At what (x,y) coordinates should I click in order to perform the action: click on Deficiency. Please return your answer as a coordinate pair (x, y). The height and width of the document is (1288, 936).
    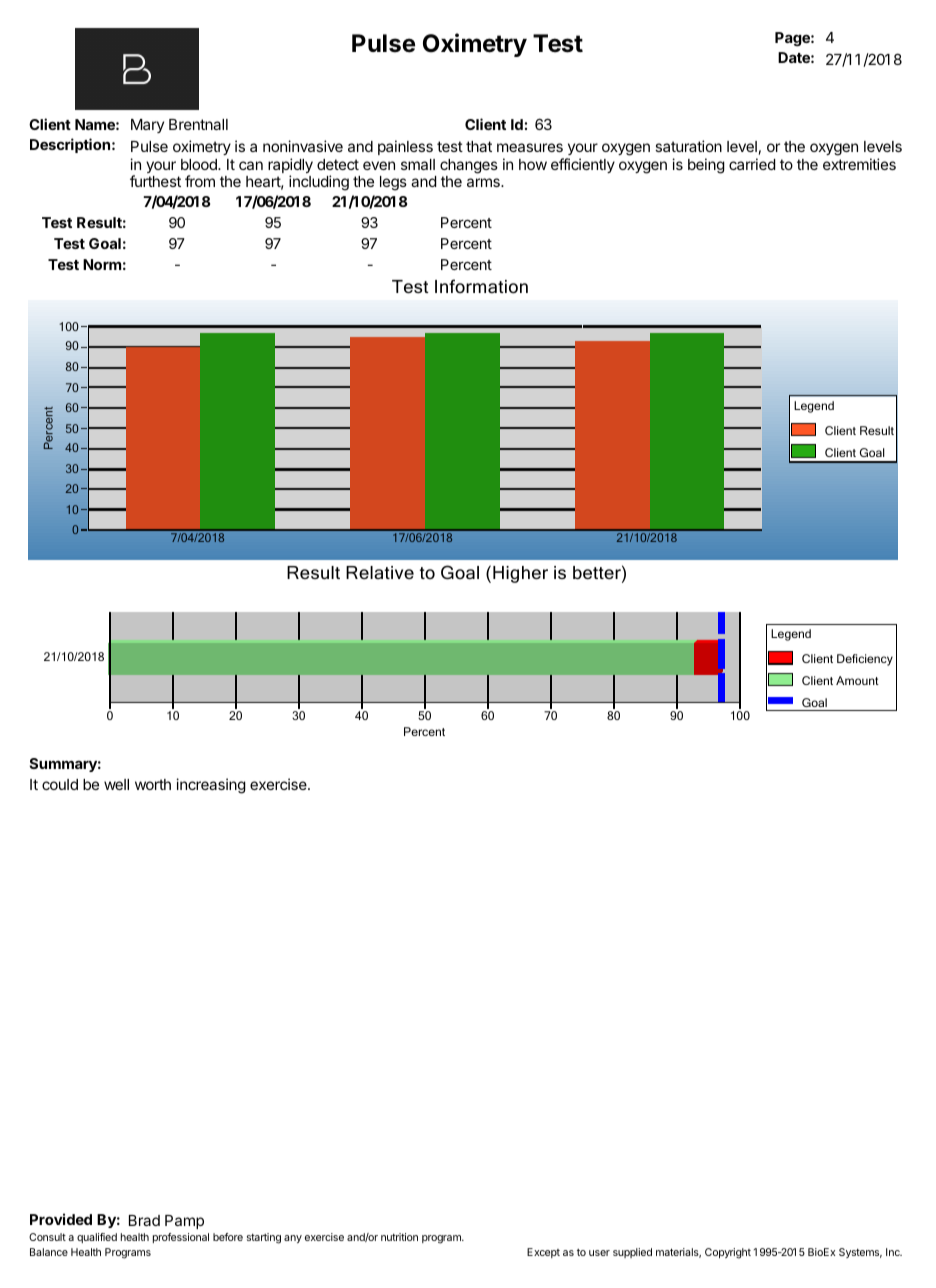
    Looking at the image, I should click on (865, 660).
